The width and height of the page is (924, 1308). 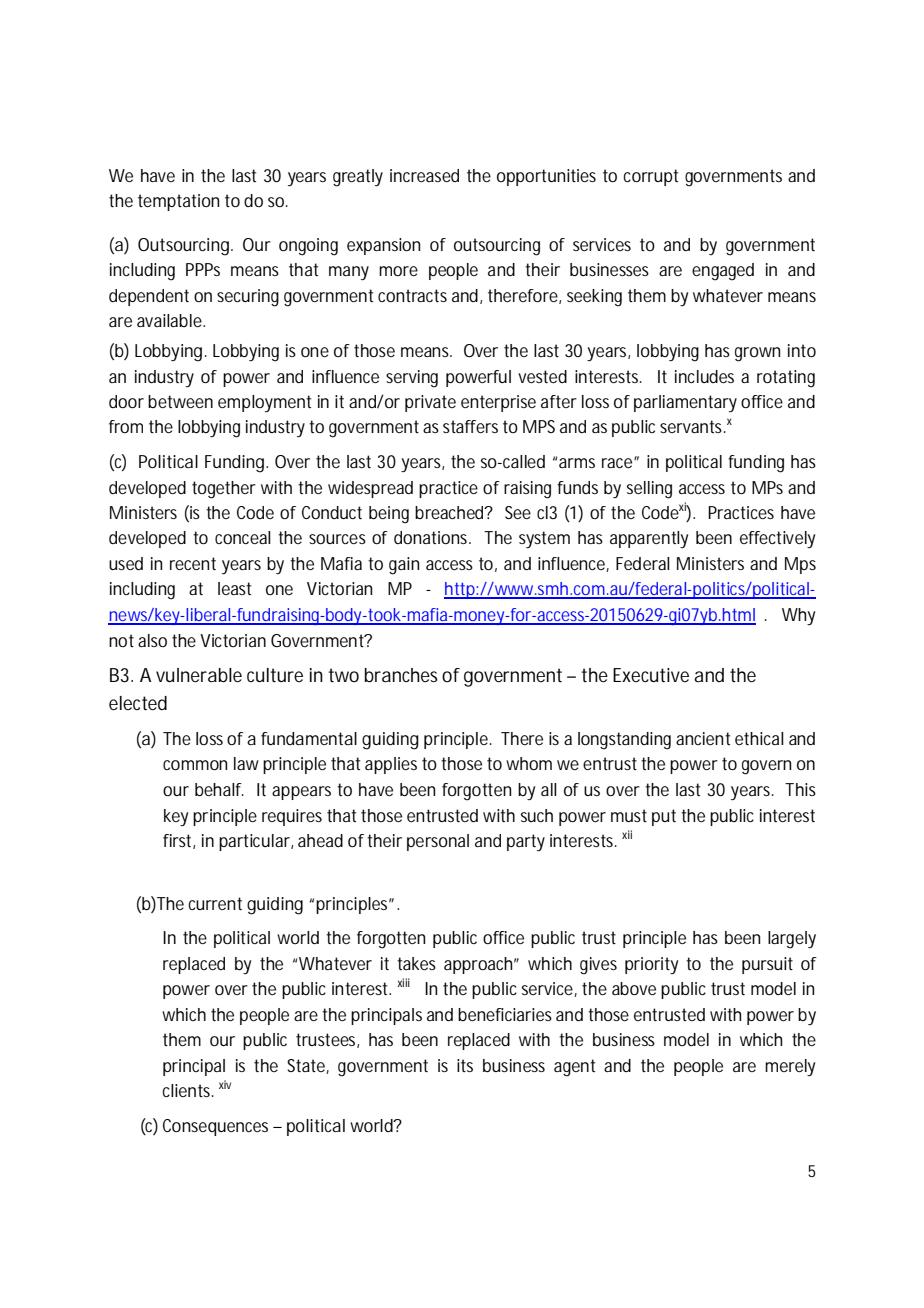 I want to click on increased, so click(x=424, y=175).
